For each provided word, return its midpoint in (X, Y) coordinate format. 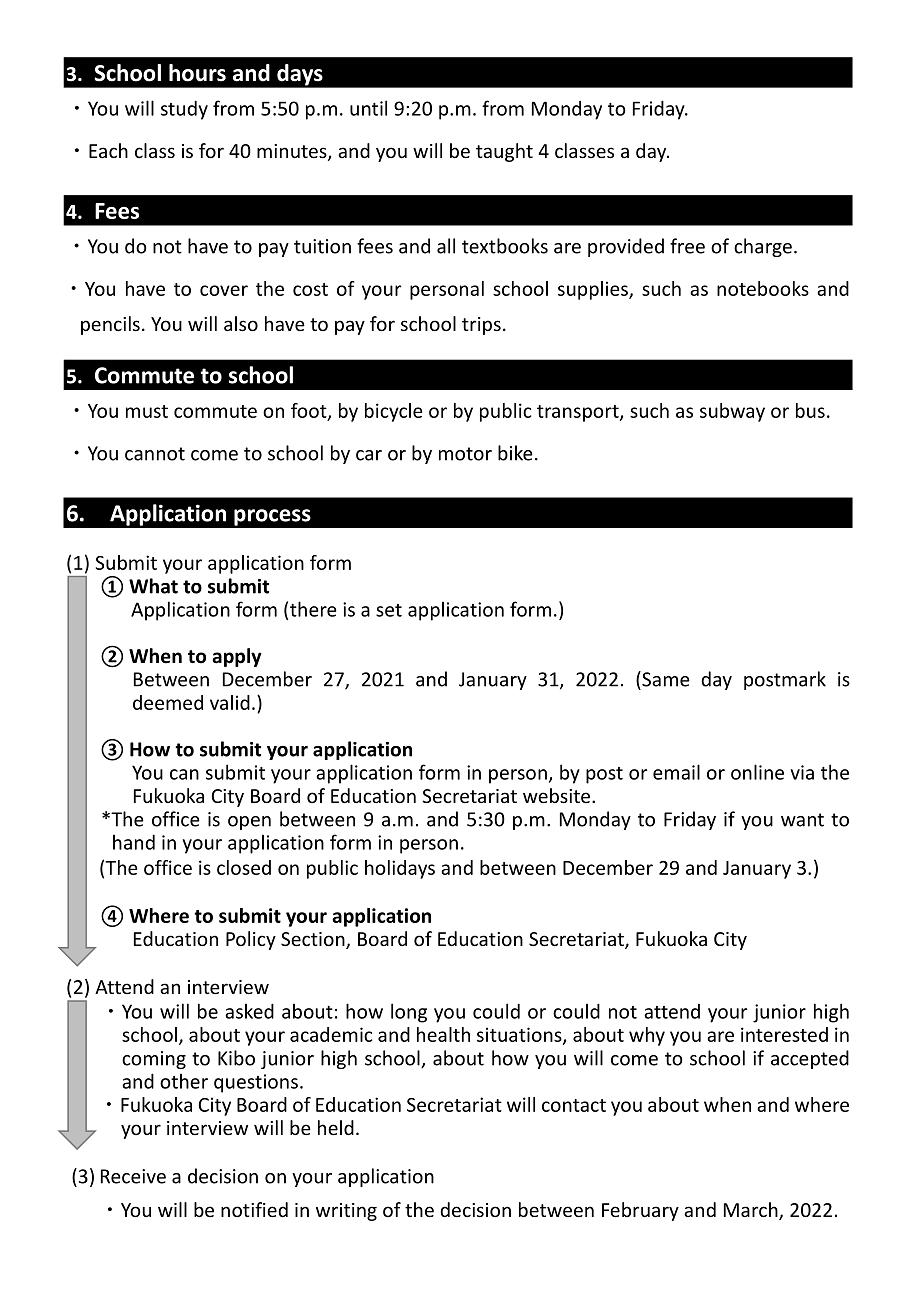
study (184, 110)
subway (732, 412)
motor (465, 454)
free (687, 246)
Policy (251, 940)
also (241, 323)
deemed (168, 702)
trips (481, 326)
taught (504, 152)
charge (763, 247)
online (757, 772)
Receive (133, 1176)
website (558, 795)
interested (784, 1034)
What (153, 586)
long (409, 1013)
